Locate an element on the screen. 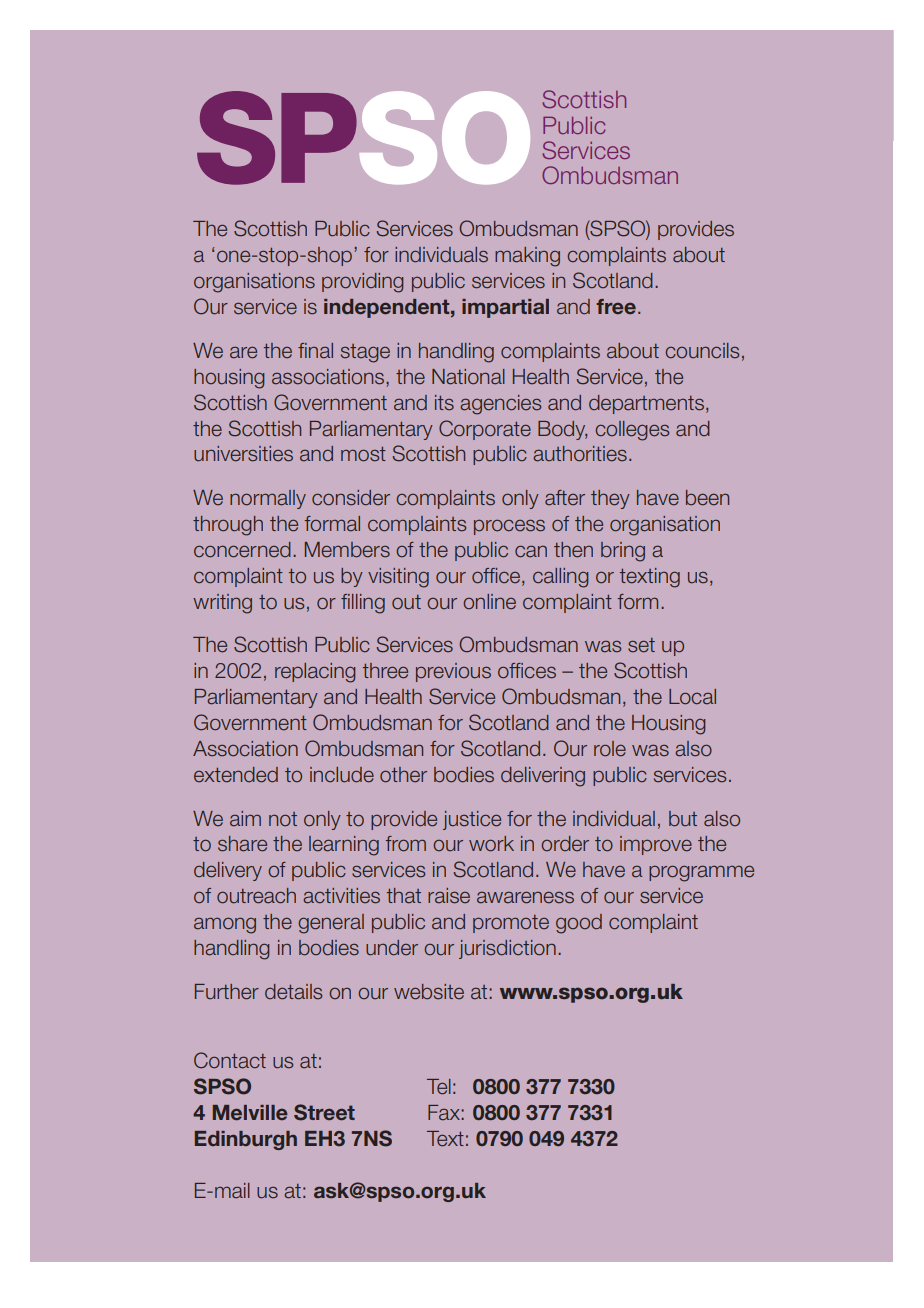 This screenshot has height=1308, width=924. writing is located at coordinates (222, 604).
